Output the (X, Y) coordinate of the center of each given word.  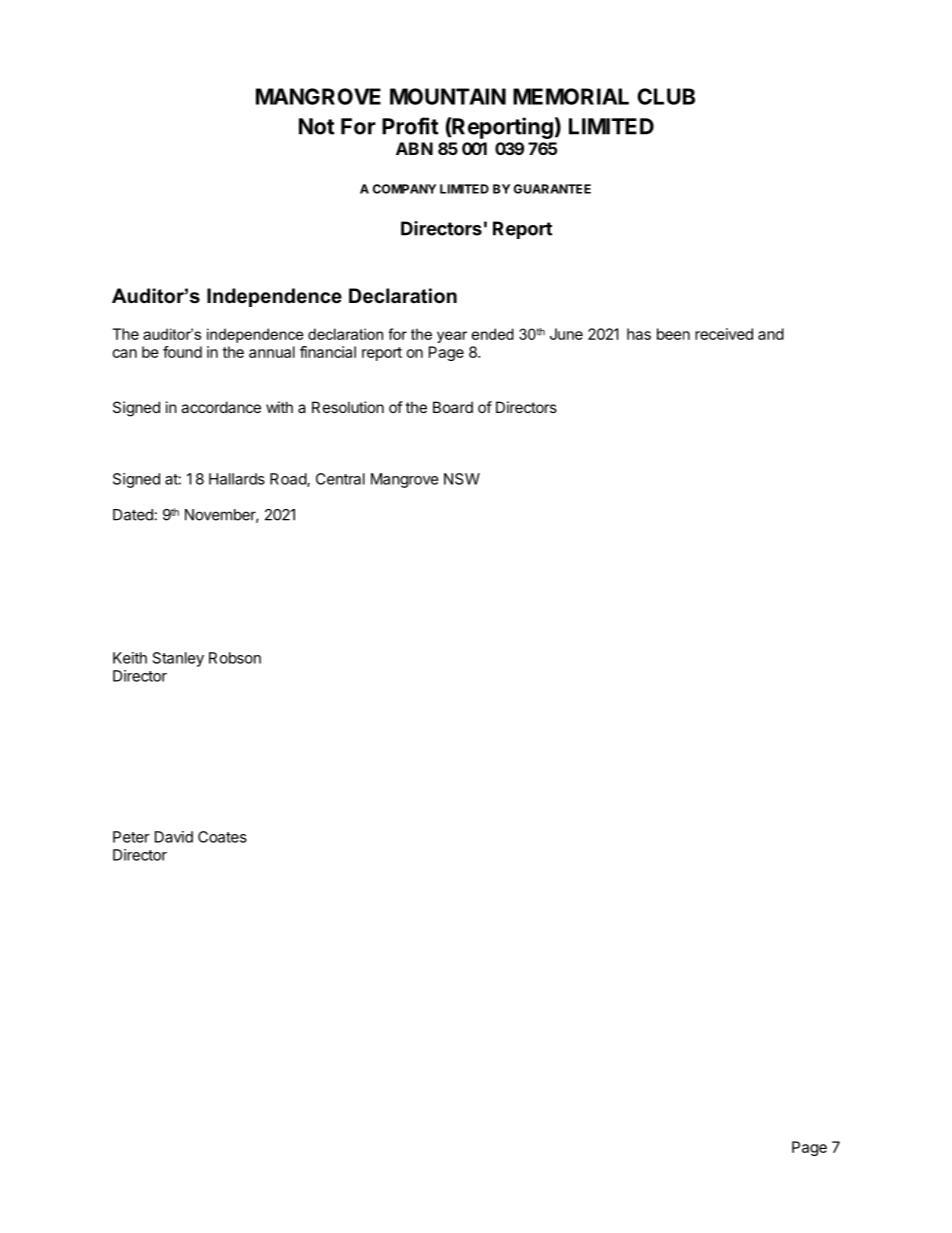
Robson (235, 658)
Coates (222, 837)
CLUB (666, 96)
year (452, 337)
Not (317, 126)
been (673, 334)
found (182, 352)
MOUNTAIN (448, 96)
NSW (462, 479)
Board (453, 407)
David (174, 837)
